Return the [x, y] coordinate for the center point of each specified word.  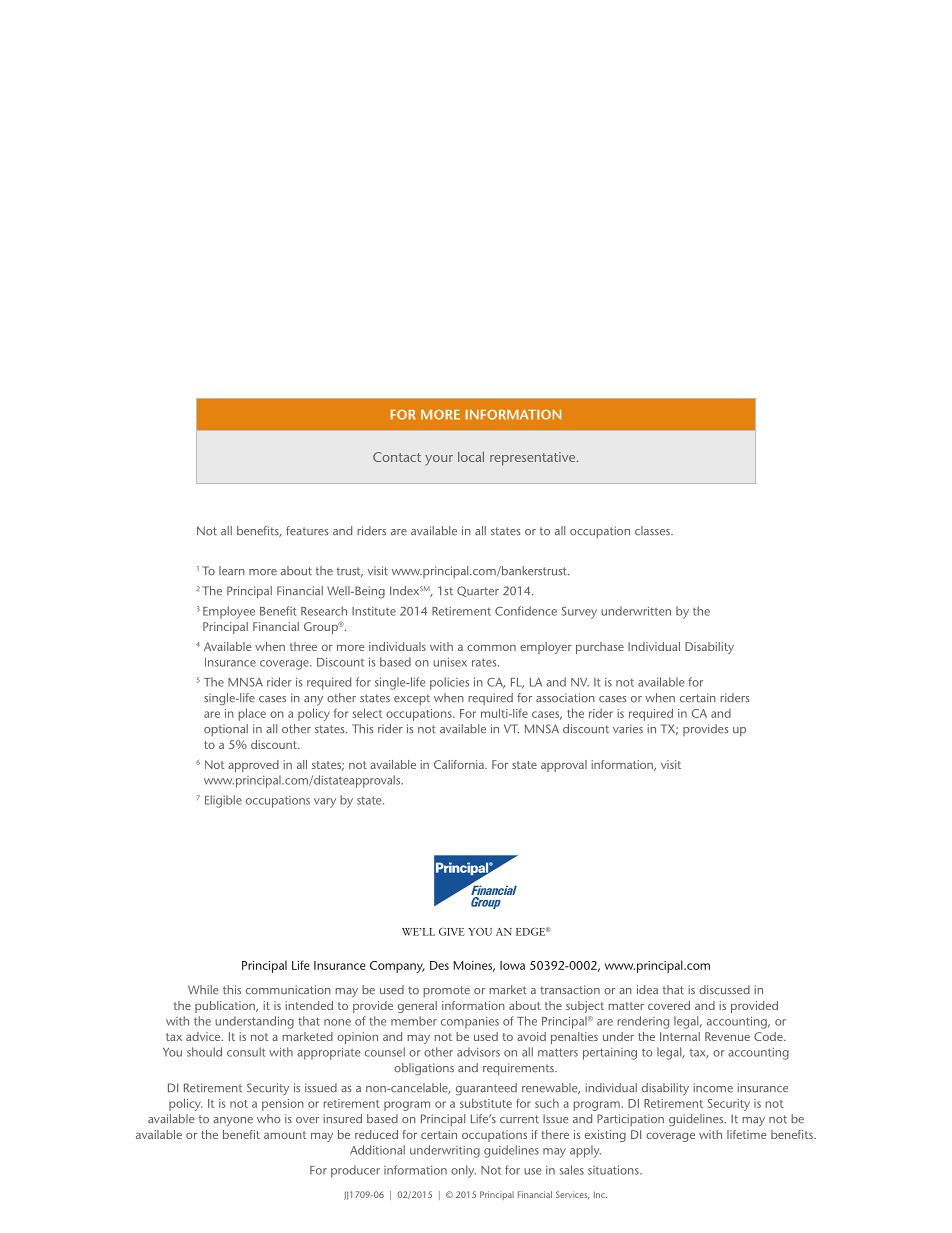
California [460, 764]
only [463, 1171]
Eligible [223, 801]
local [471, 457]
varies [628, 729]
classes [653, 531]
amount [285, 1135]
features [307, 531]
